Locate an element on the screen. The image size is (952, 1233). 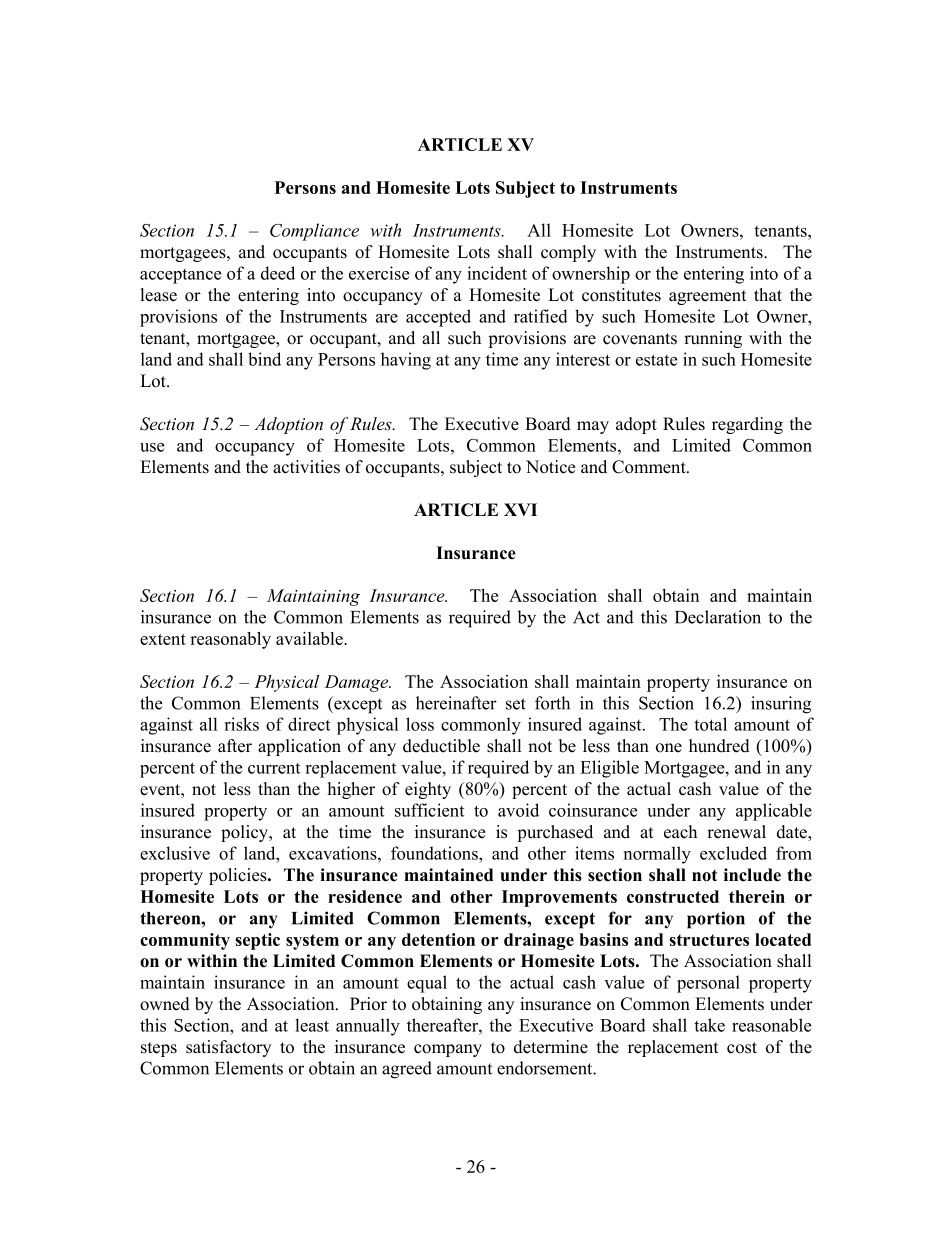
satisfactory is located at coordinates (228, 1048).
